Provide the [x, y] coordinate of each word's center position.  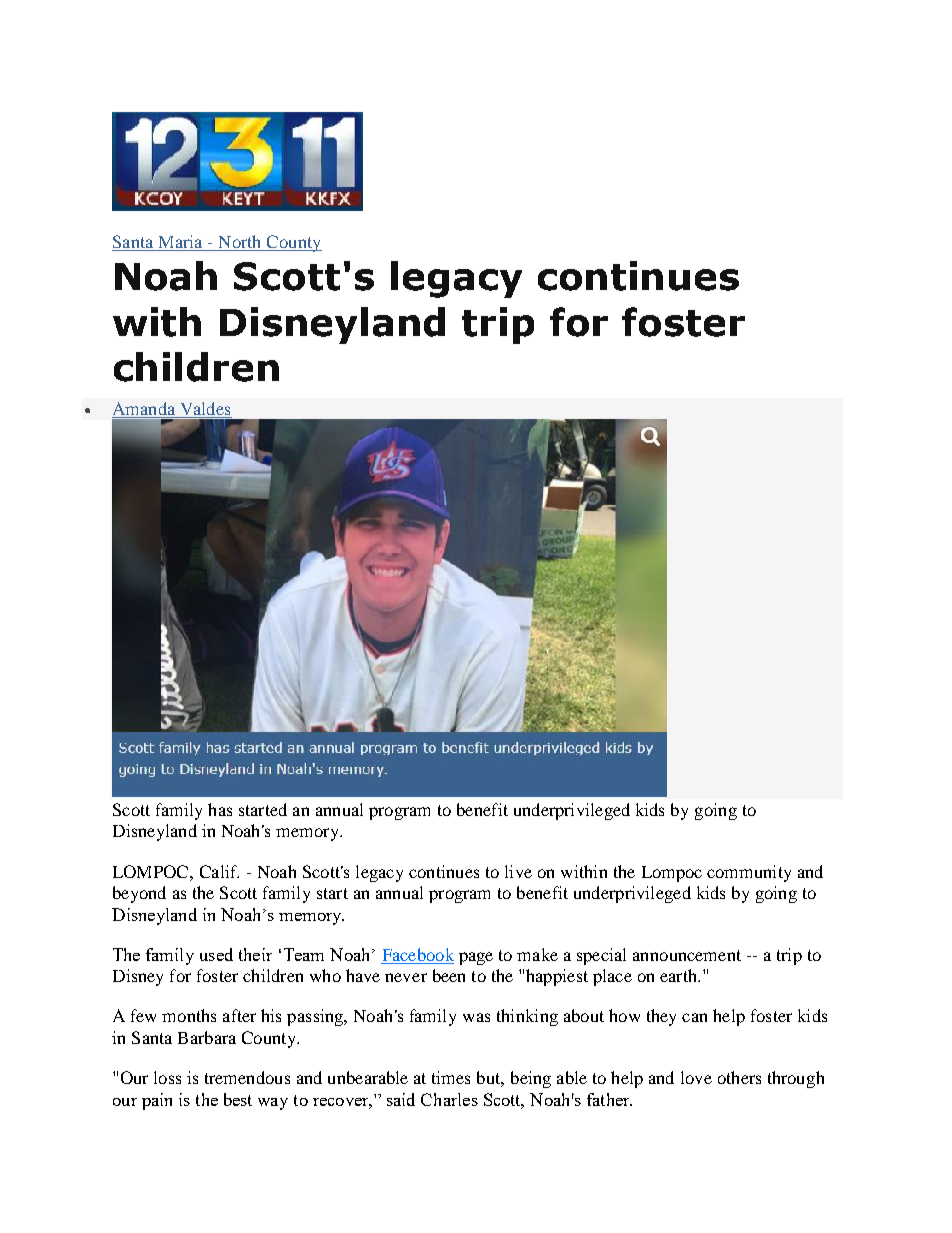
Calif [219, 871]
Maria [180, 243]
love [696, 1077]
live [518, 871]
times [451, 1077]
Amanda [145, 410]
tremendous [247, 1077]
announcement [687, 955]
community [749, 873]
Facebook [418, 954]
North [240, 243]
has [220, 809]
